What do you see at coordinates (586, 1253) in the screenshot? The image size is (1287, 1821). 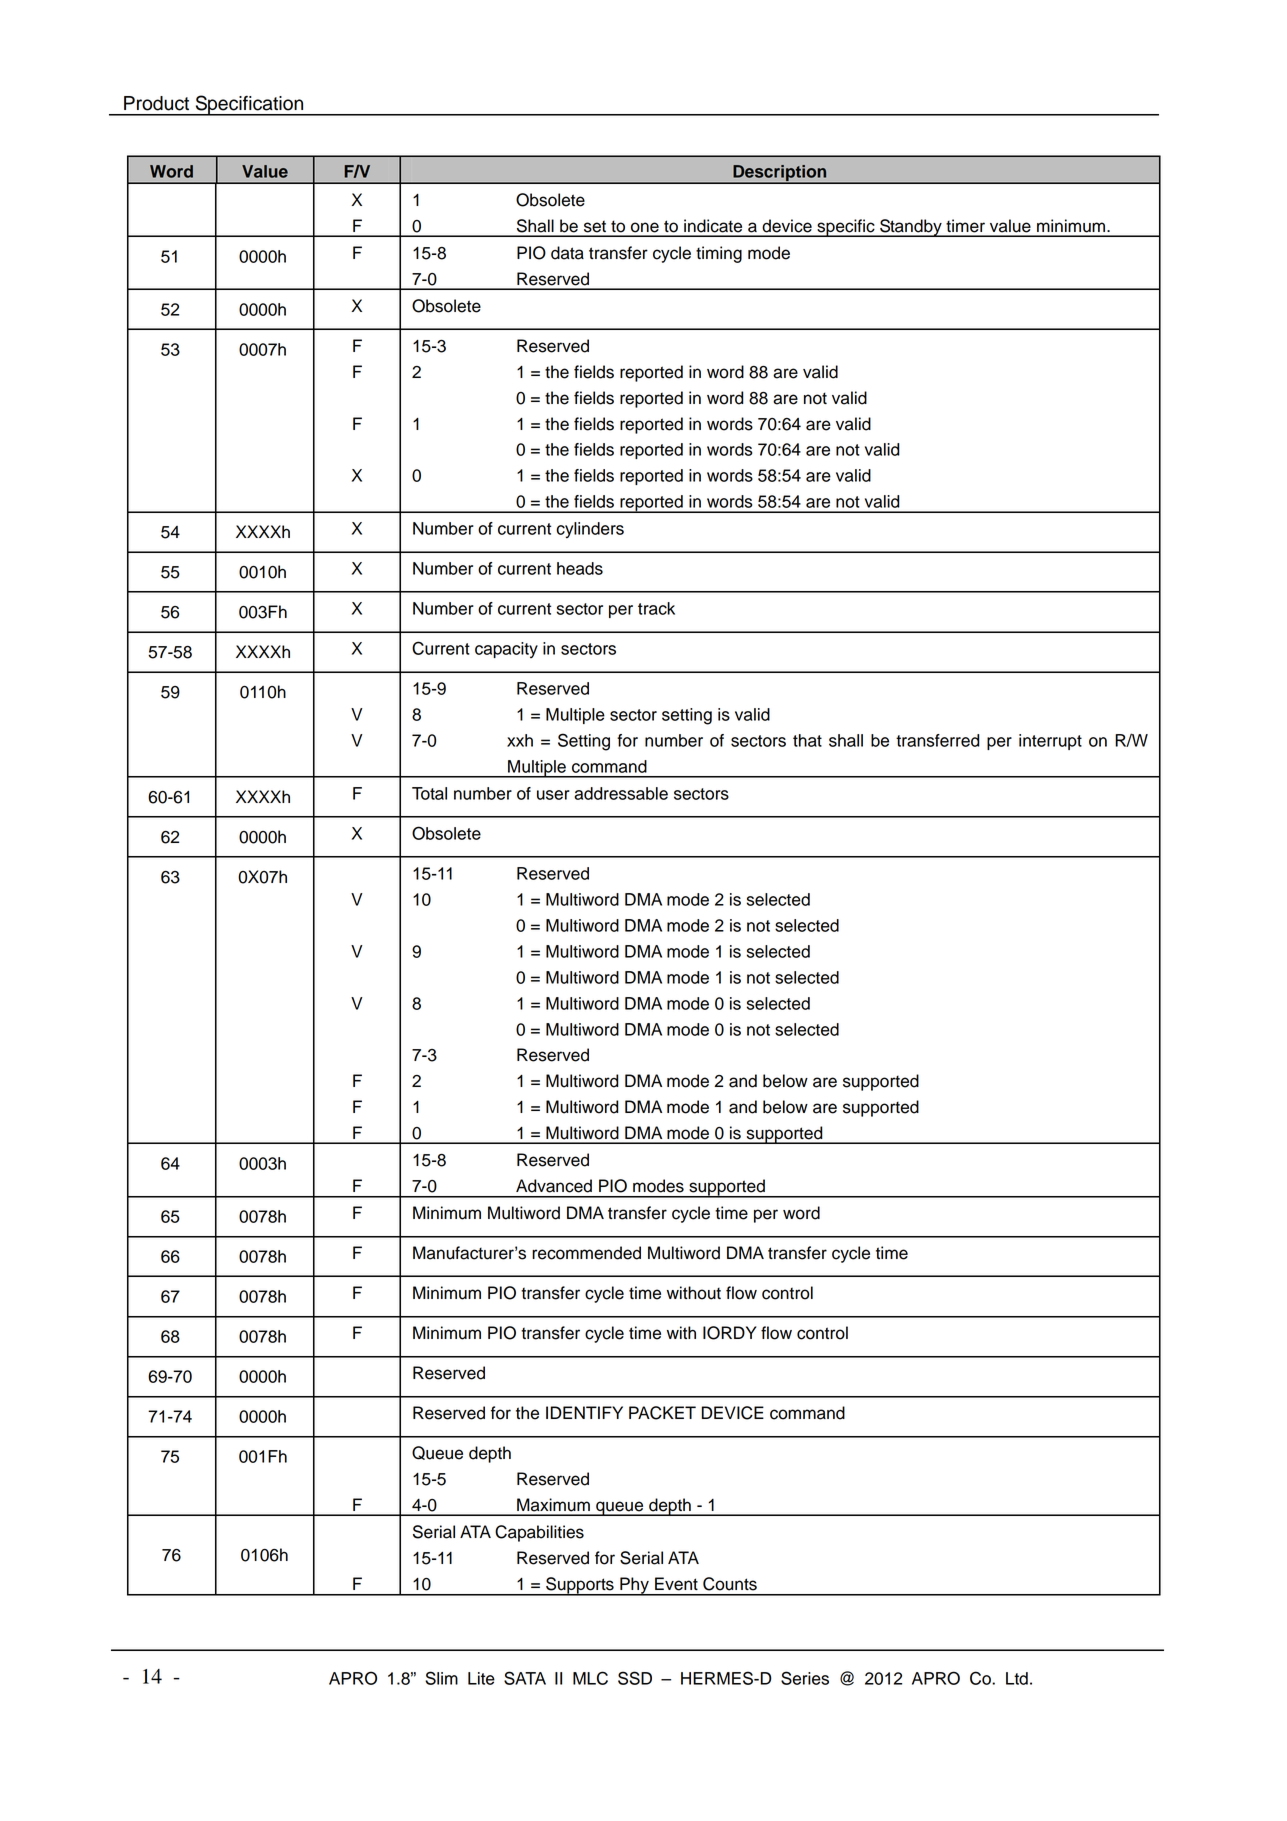 I see `recommended` at bounding box center [586, 1253].
